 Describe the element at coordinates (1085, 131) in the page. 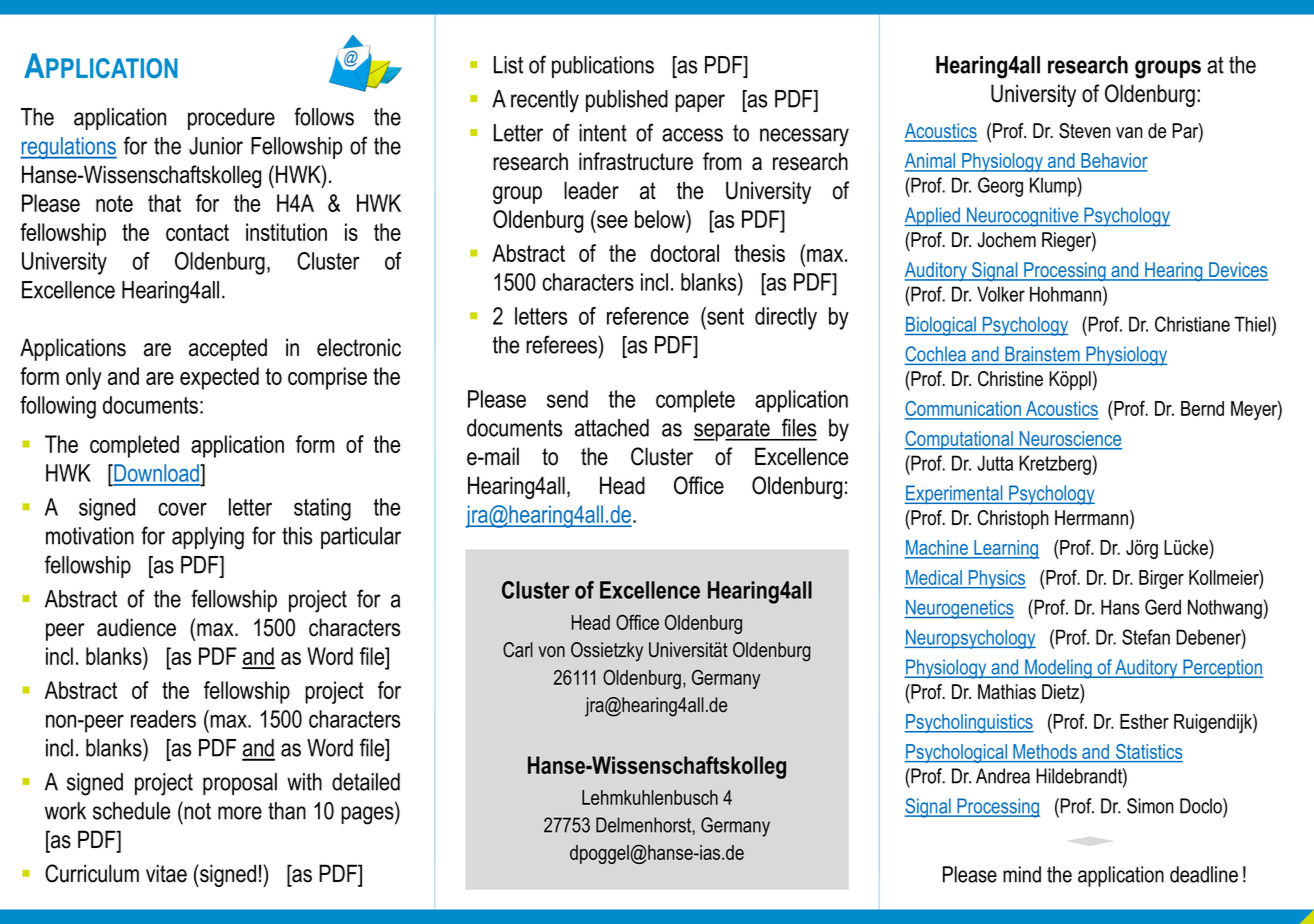

I see `Steven` at that location.
